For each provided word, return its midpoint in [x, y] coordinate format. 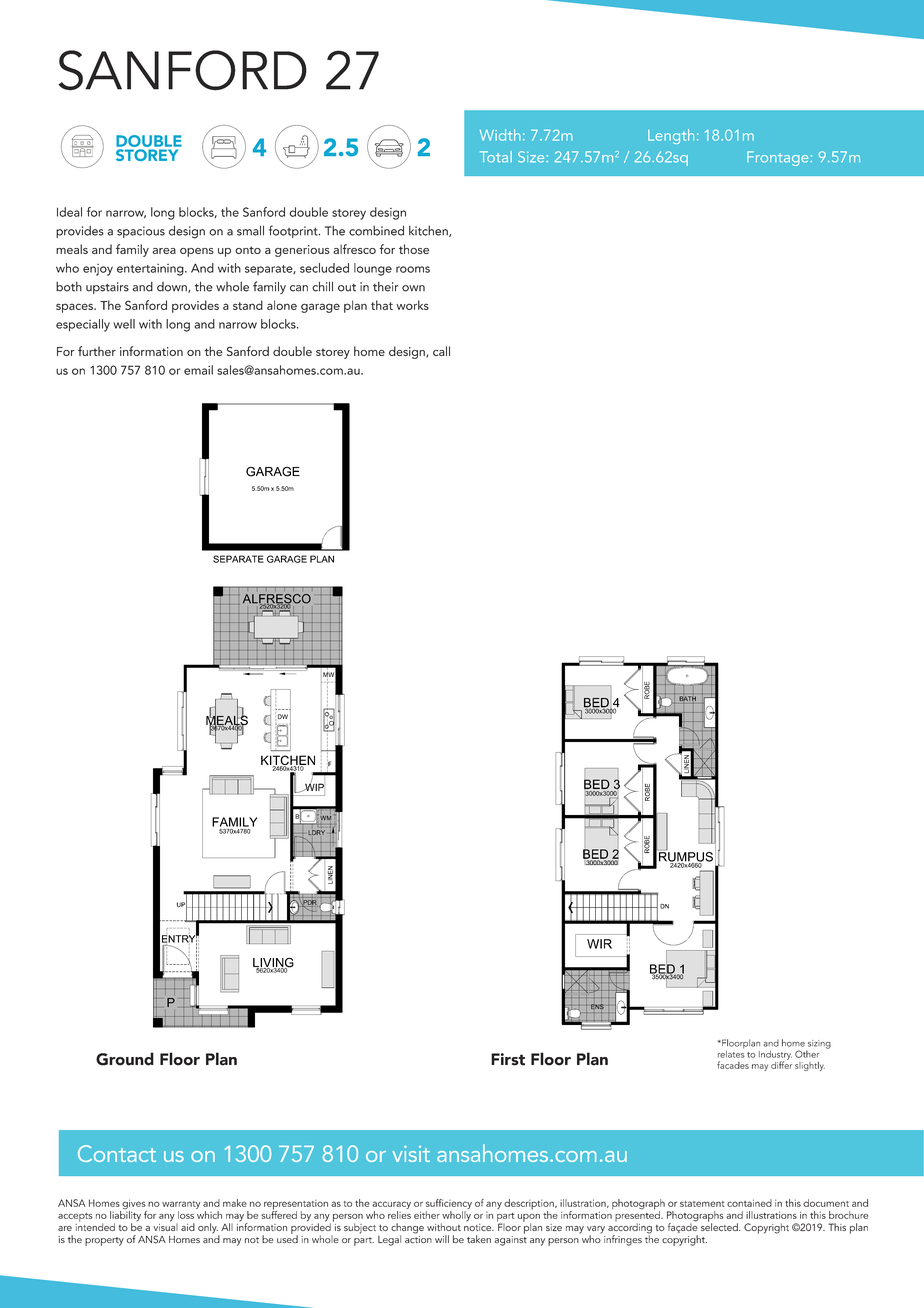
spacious [141, 232]
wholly [456, 1217]
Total [496, 157]
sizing [818, 1045]
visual [165, 1226]
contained [749, 1203]
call [441, 351]
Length [671, 136]
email [198, 370]
